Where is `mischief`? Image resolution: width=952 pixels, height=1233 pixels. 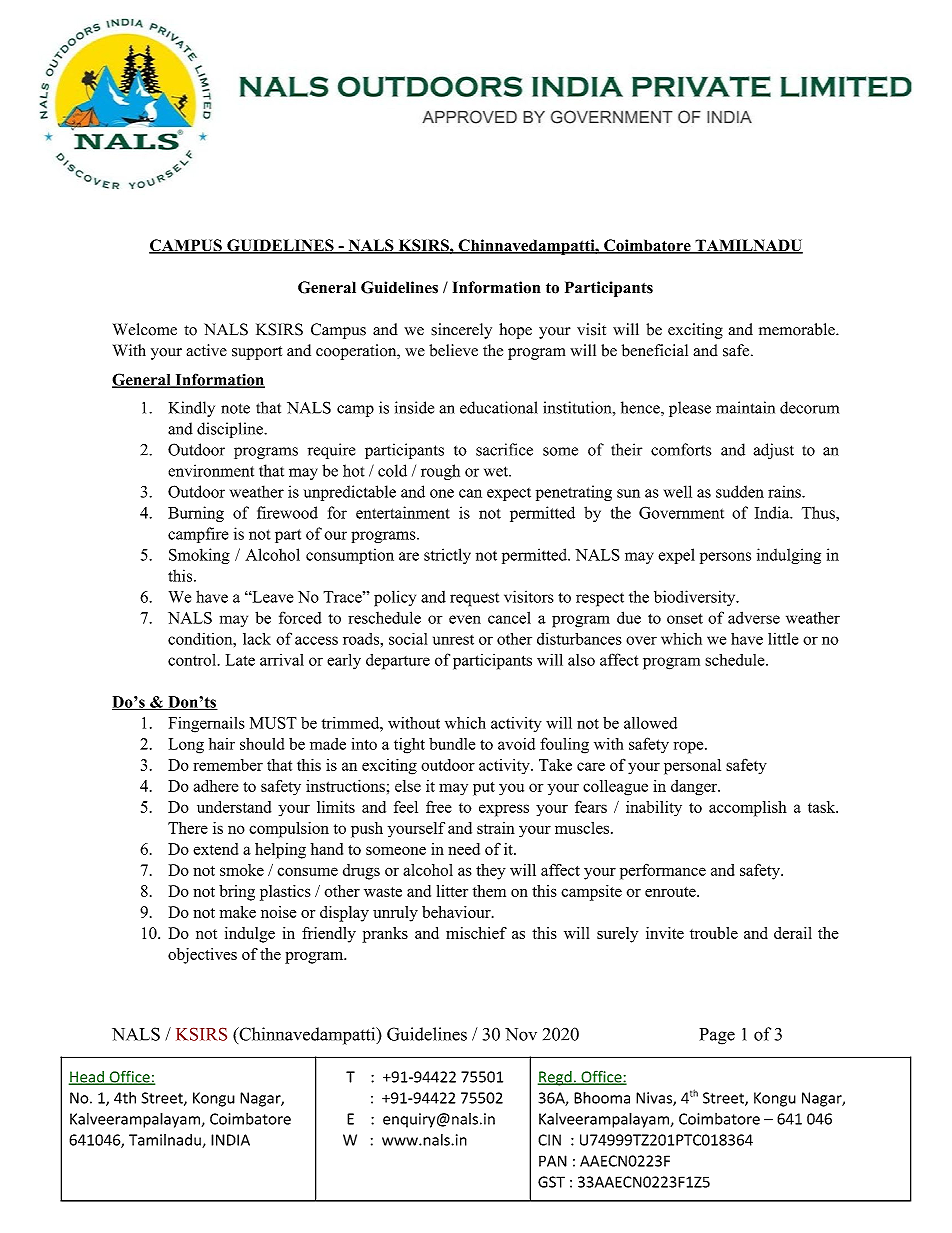
mischief is located at coordinates (476, 933).
